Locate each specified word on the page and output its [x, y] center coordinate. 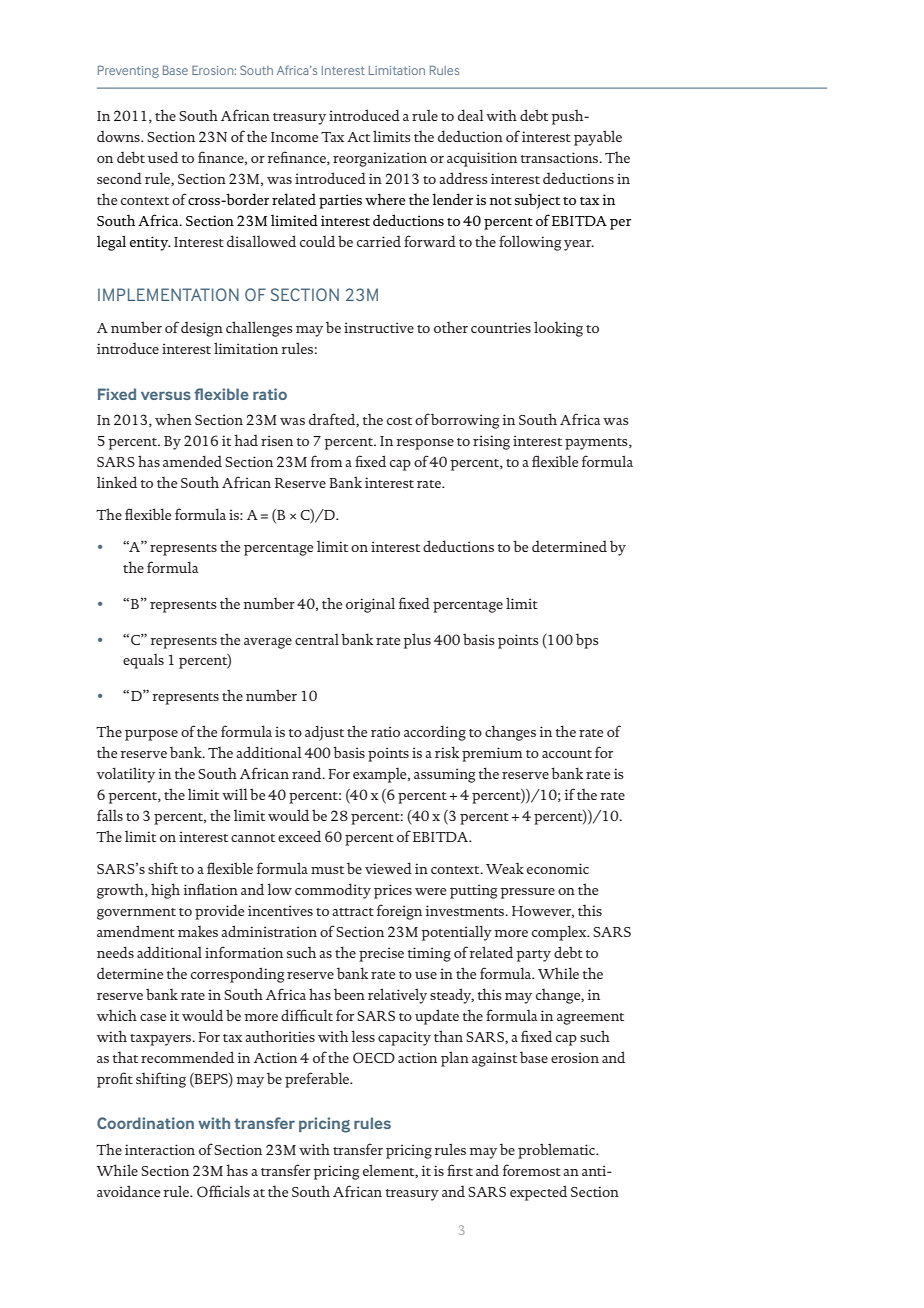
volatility [126, 775]
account [567, 754]
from [327, 461]
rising [491, 442]
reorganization [380, 159]
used [163, 157]
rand [308, 773]
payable [598, 138]
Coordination [145, 1123]
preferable [318, 1080]
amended [192, 461]
